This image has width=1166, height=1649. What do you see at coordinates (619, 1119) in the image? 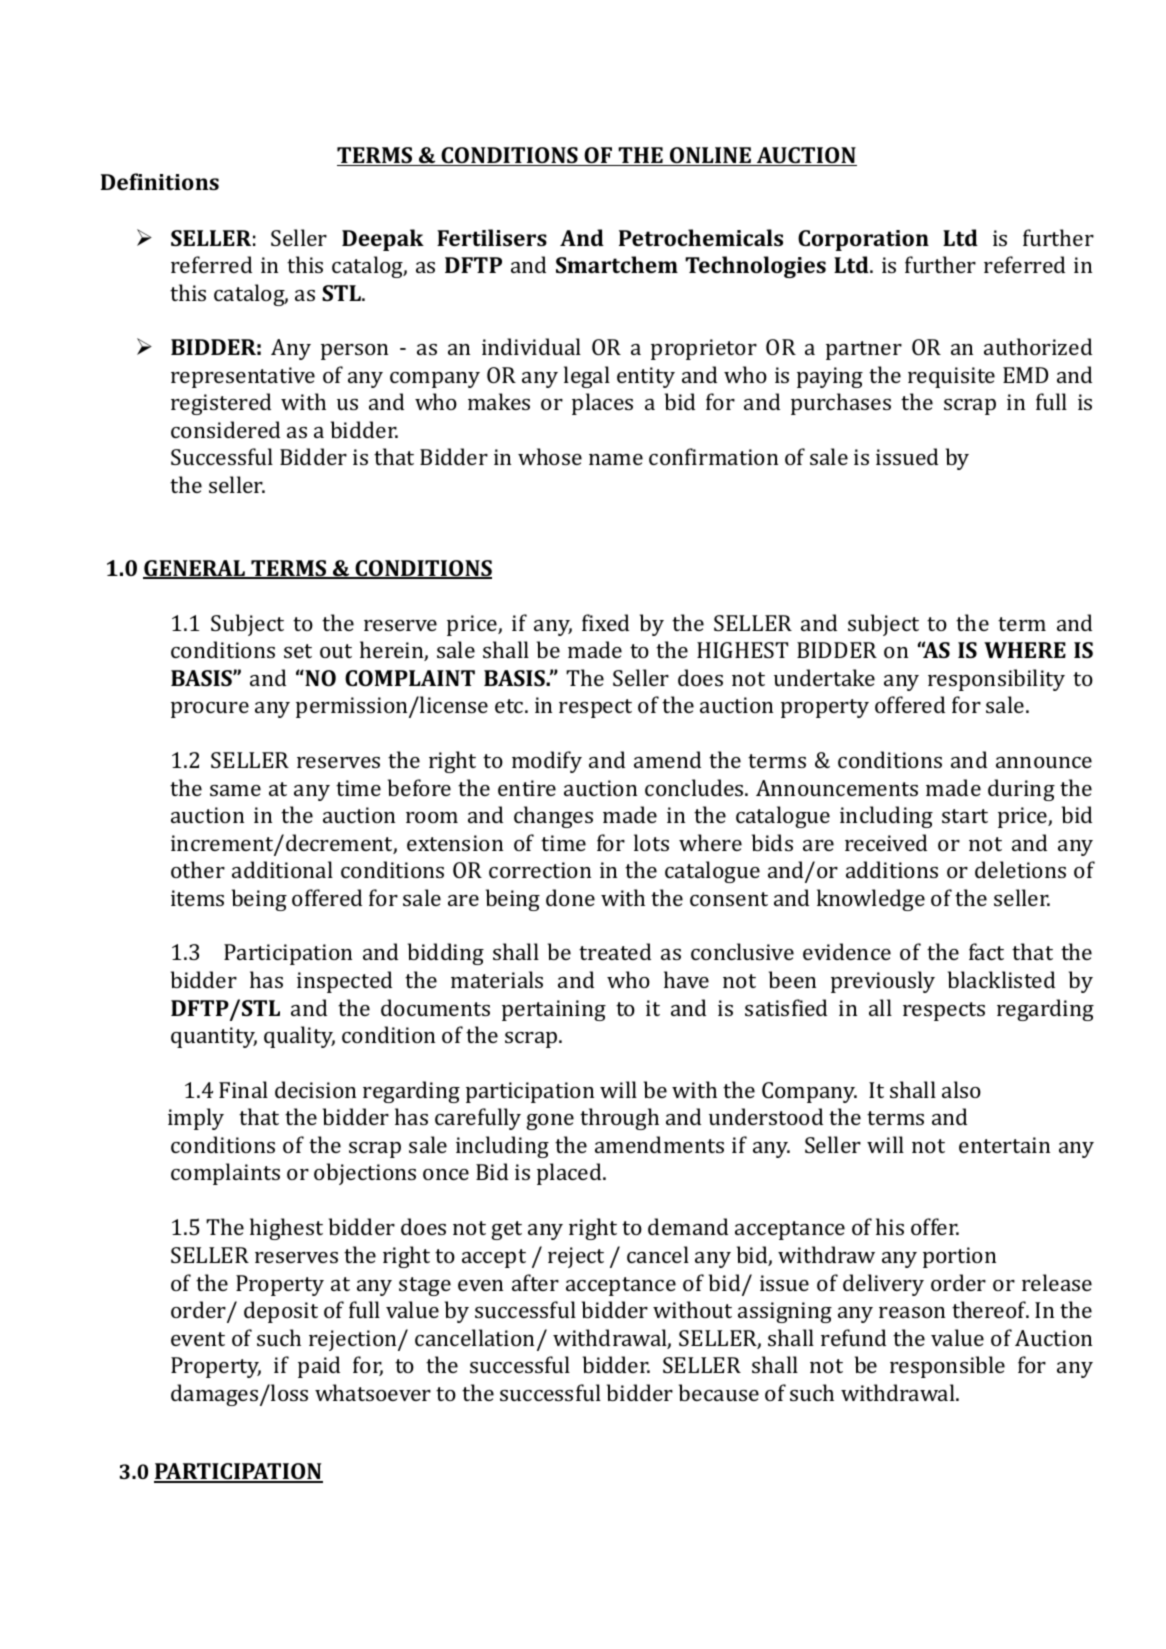
I see `through` at bounding box center [619, 1119].
